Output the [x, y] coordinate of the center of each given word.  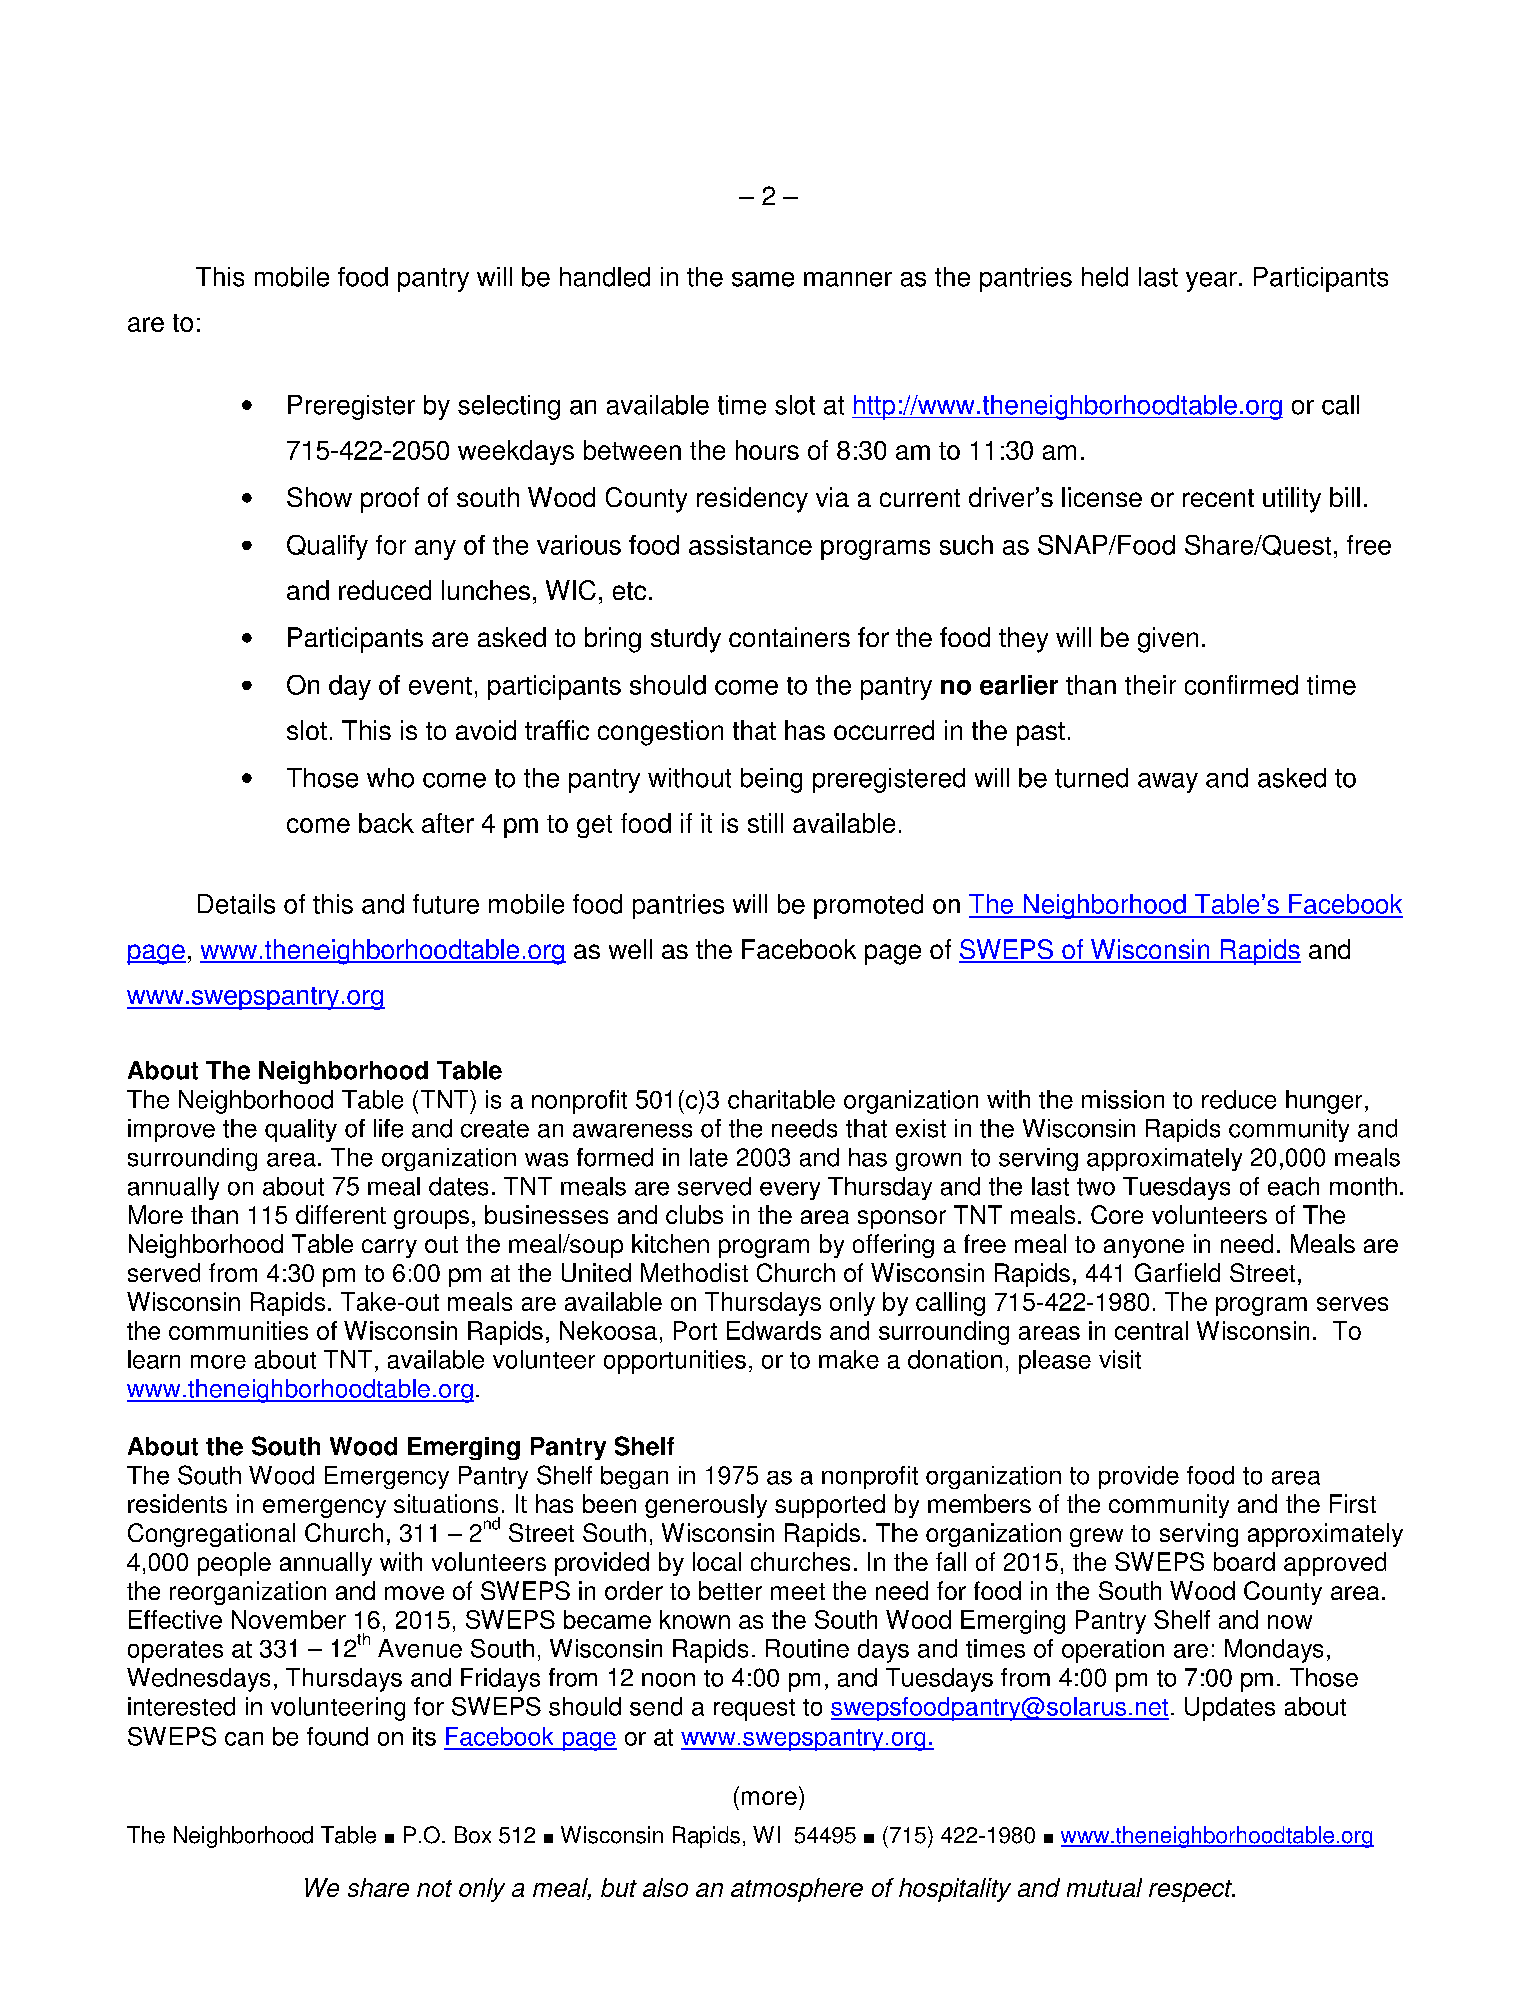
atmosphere [797, 1890]
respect [1191, 1891]
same [763, 279]
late [709, 1157]
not [434, 1888]
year [1211, 282]
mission [1123, 1099]
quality [301, 1130]
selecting [509, 407]
